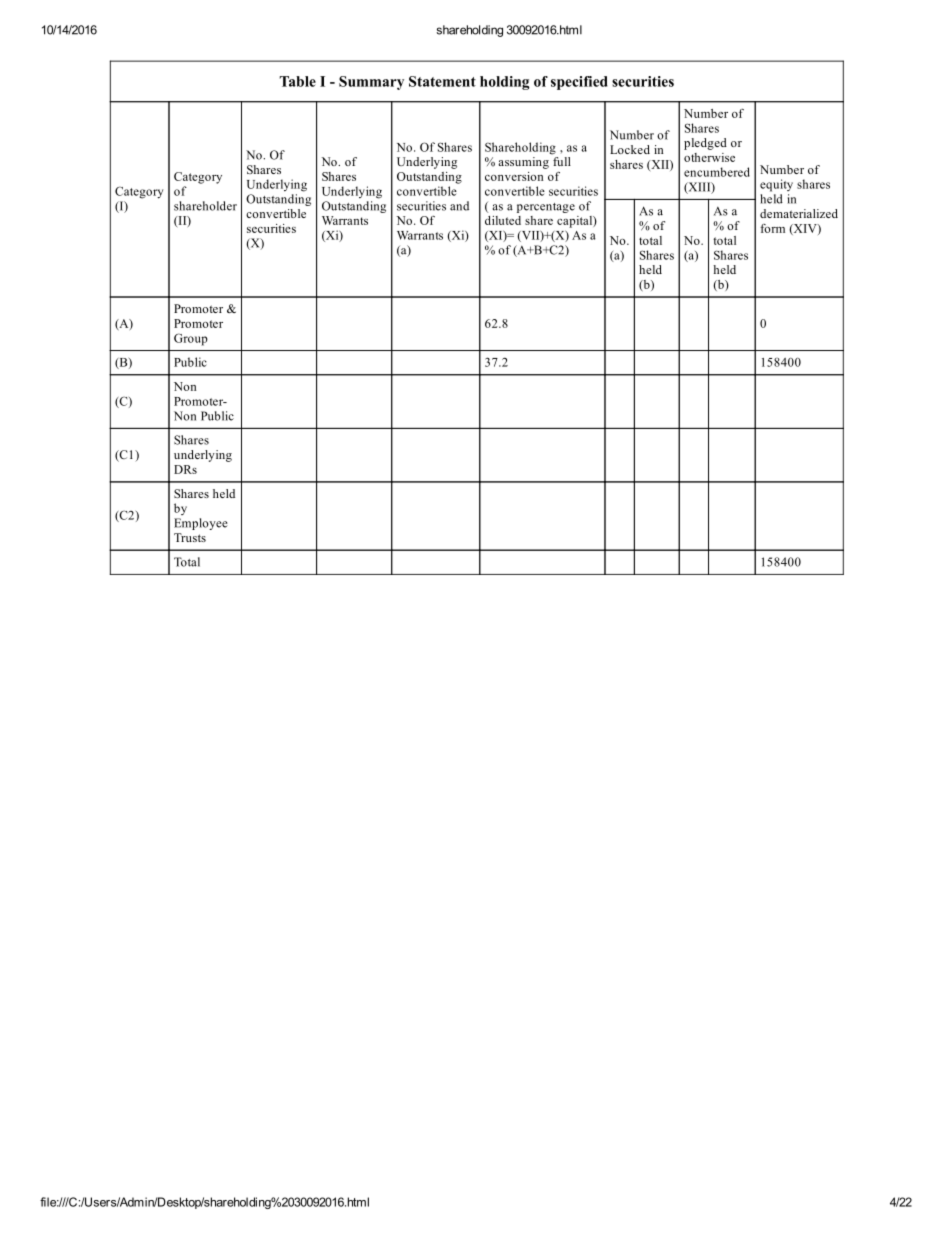 The height and width of the screenshot is (1233, 952). I want to click on Statement, so click(442, 81).
